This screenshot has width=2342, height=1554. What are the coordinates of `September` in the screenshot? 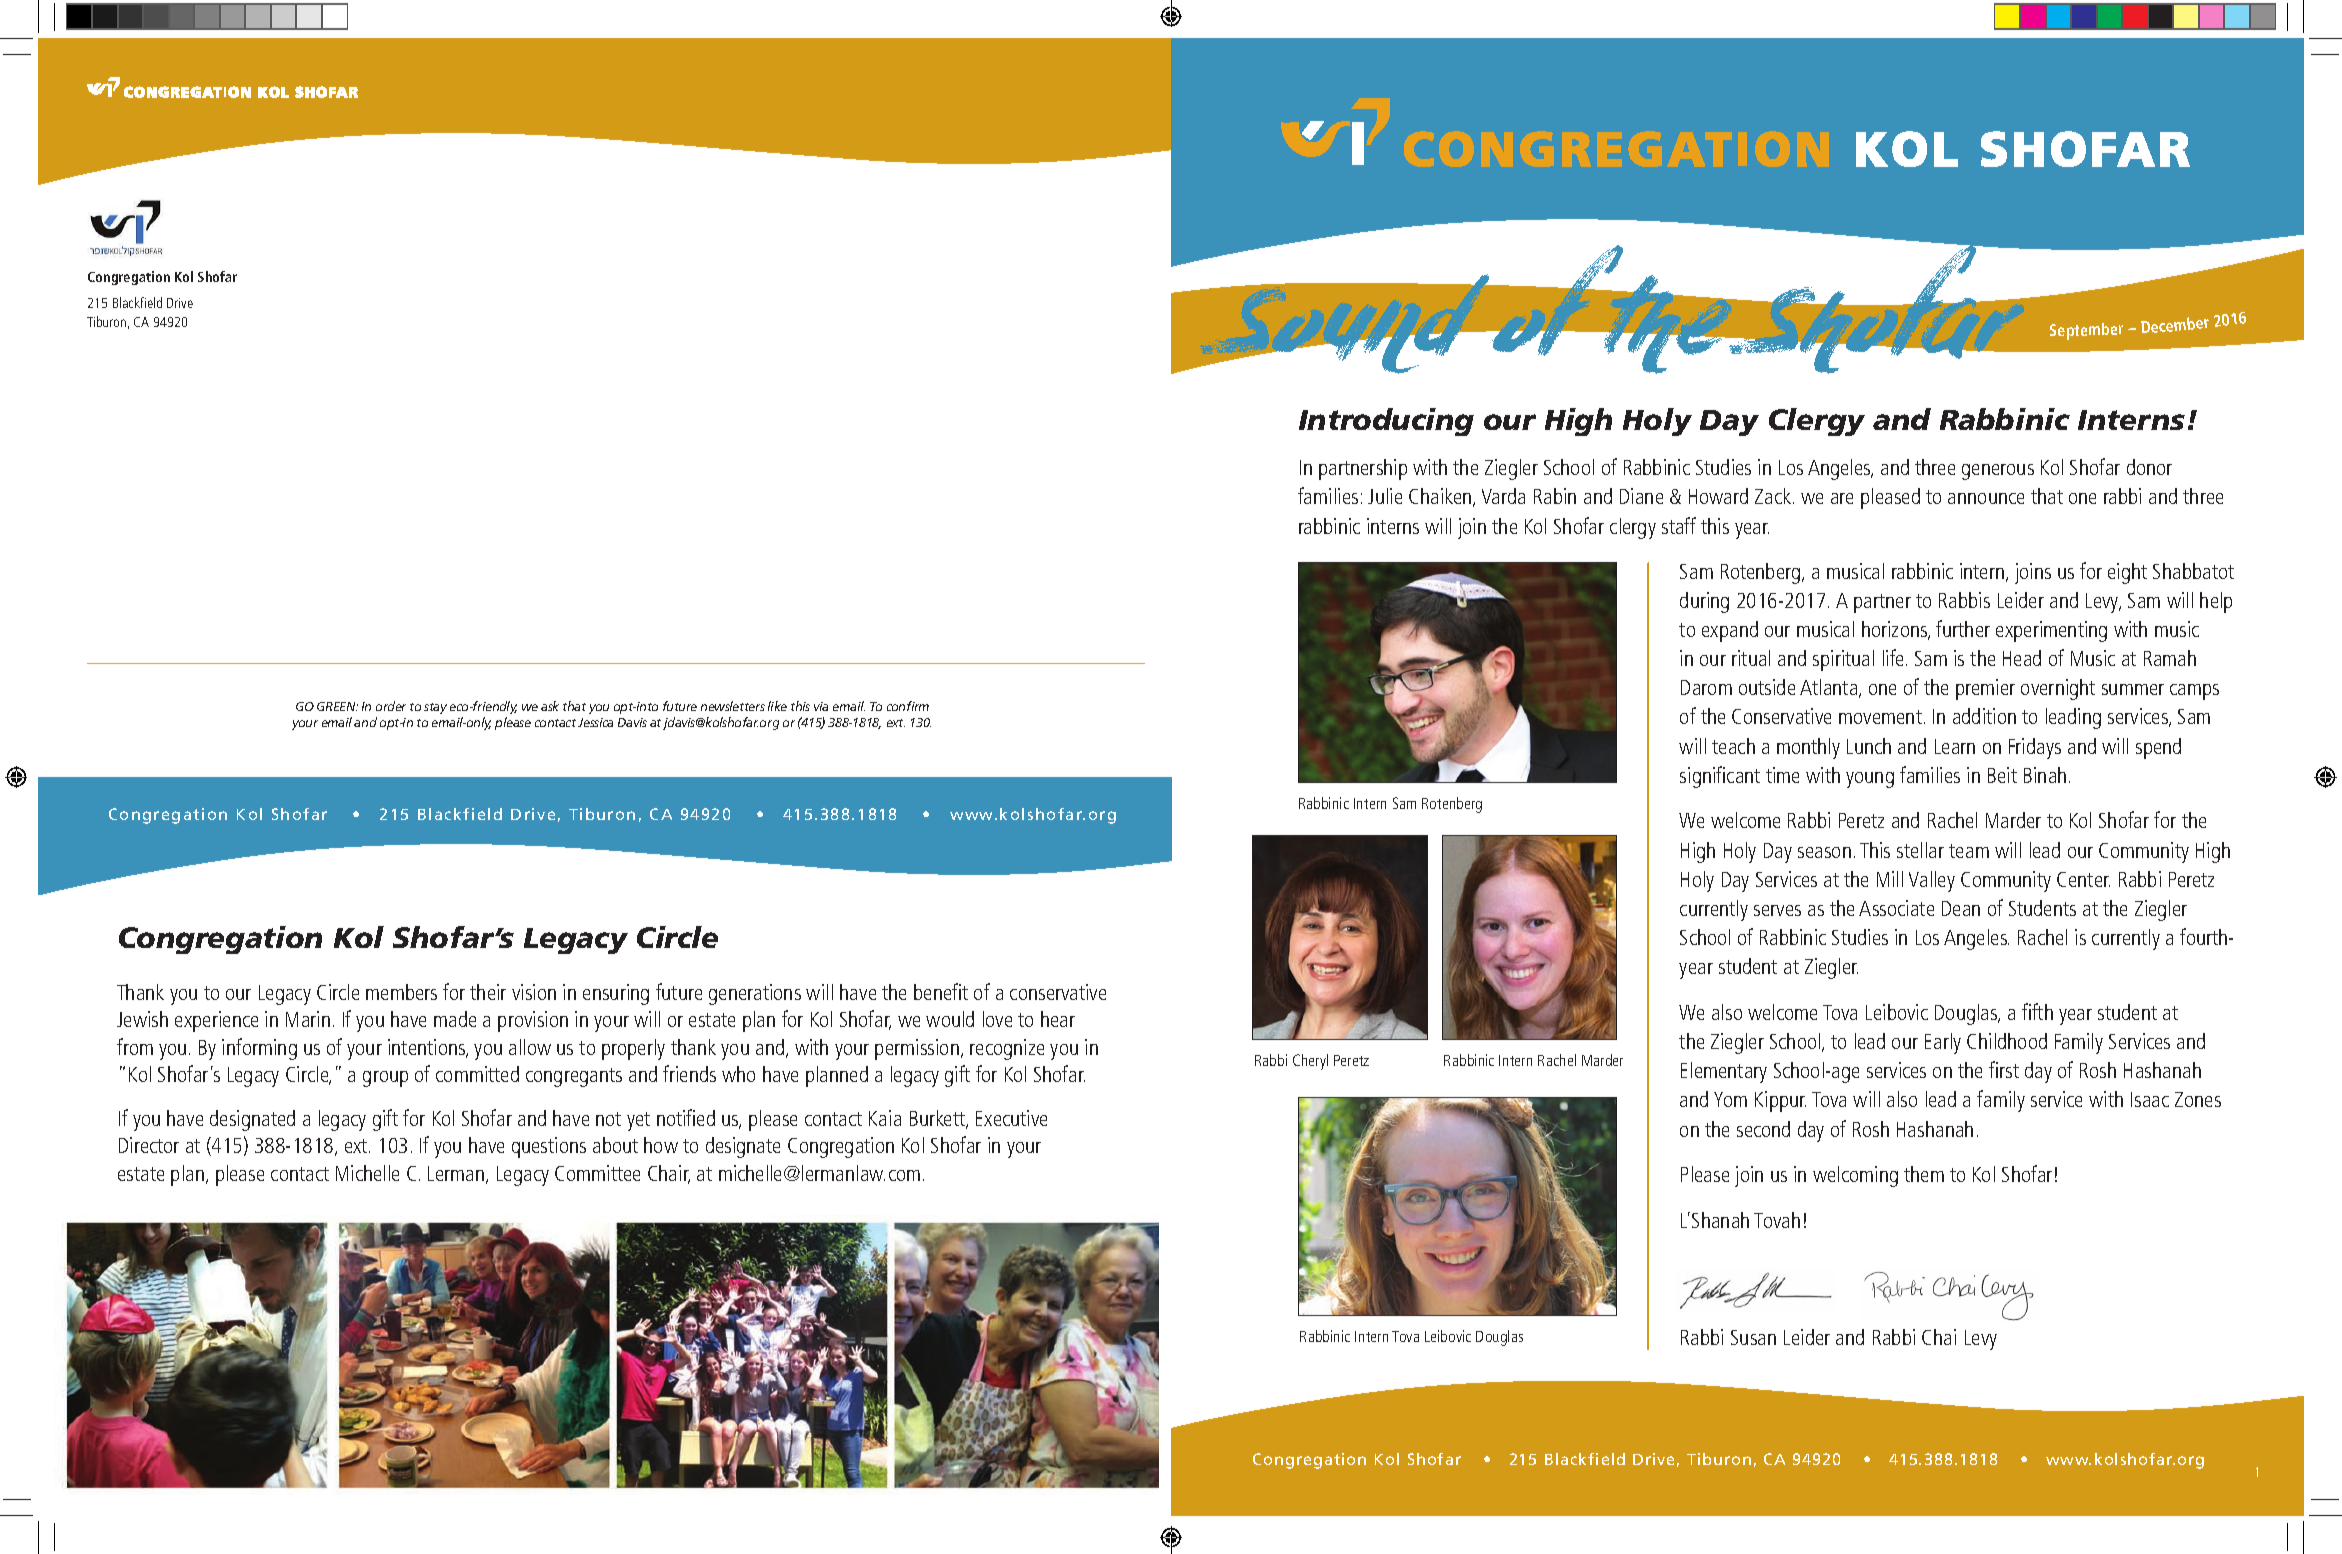 It's located at (2086, 331).
